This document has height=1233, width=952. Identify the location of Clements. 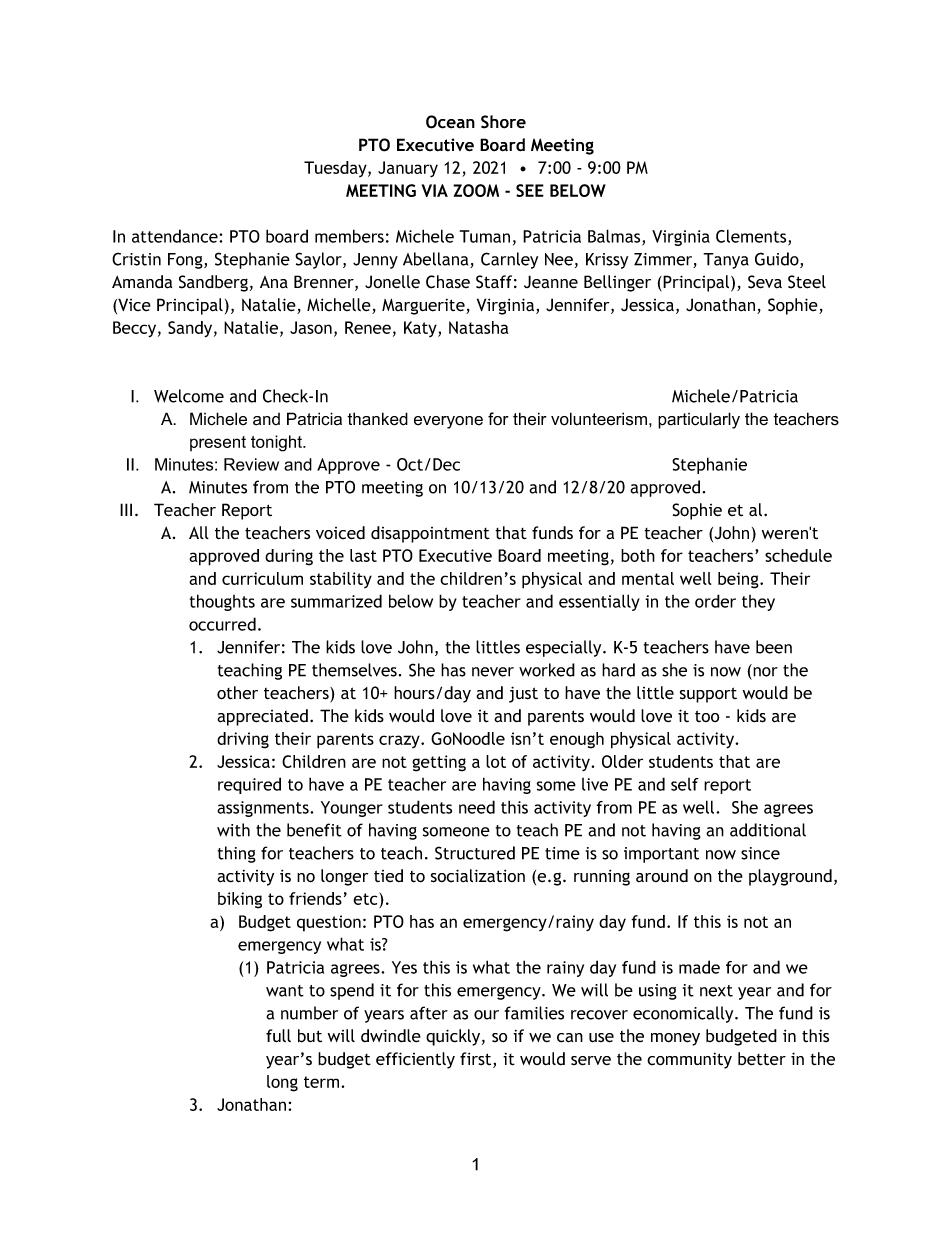
(752, 237).
